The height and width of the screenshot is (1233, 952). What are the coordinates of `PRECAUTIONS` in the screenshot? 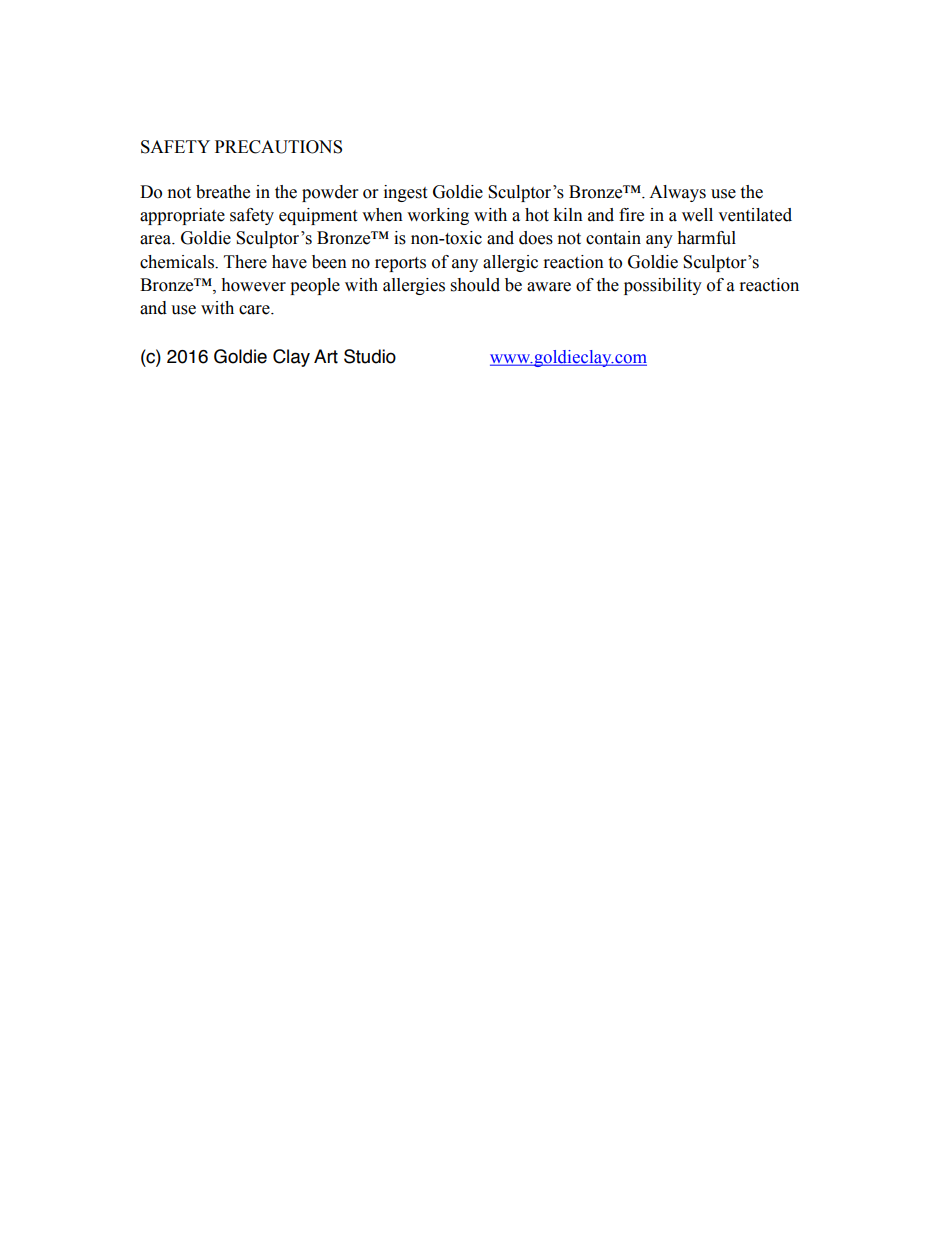 It's located at (278, 147).
